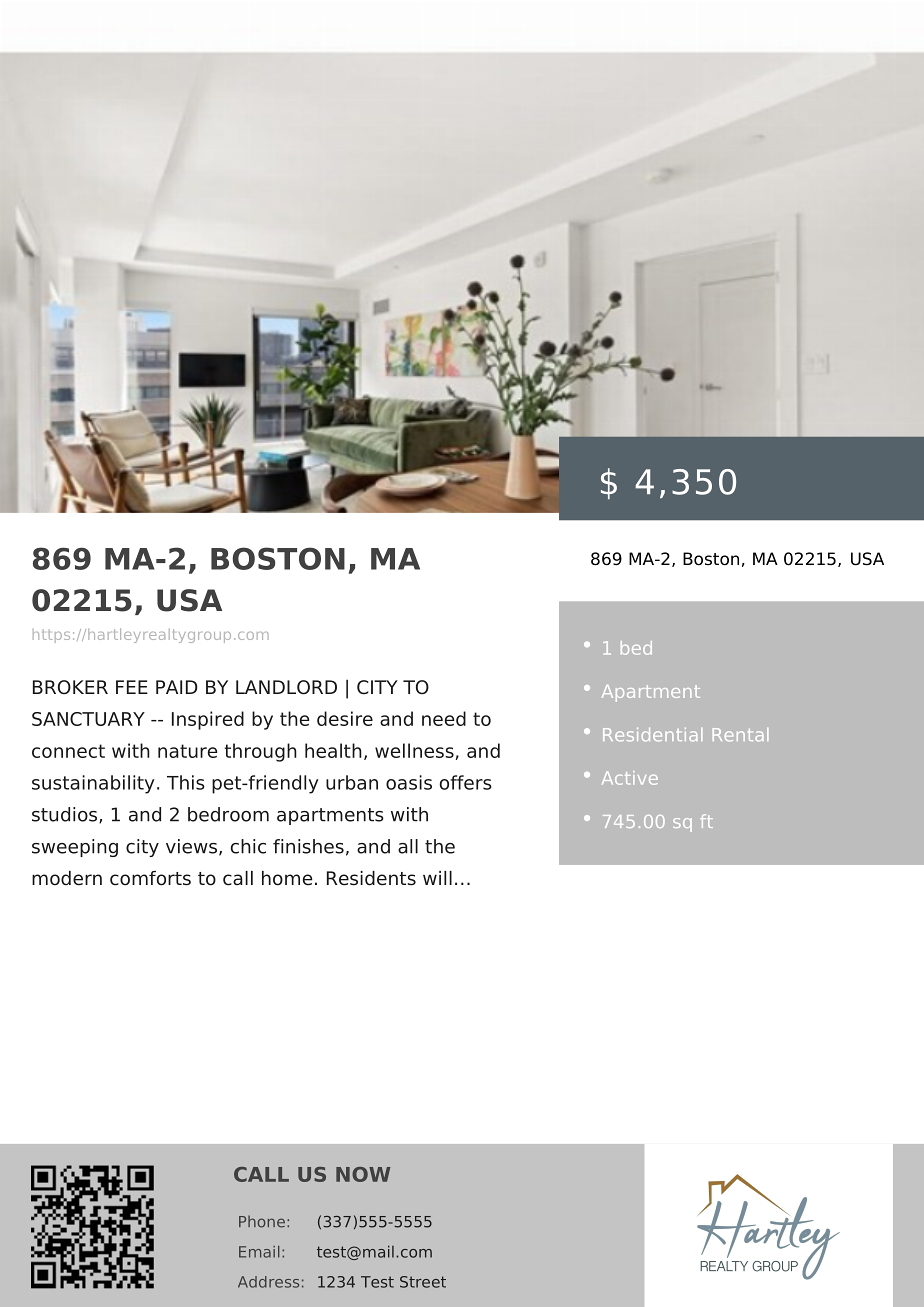 This screenshot has width=924, height=1307. Describe the element at coordinates (132, 687) in the screenshot. I see `FEE` at that location.
